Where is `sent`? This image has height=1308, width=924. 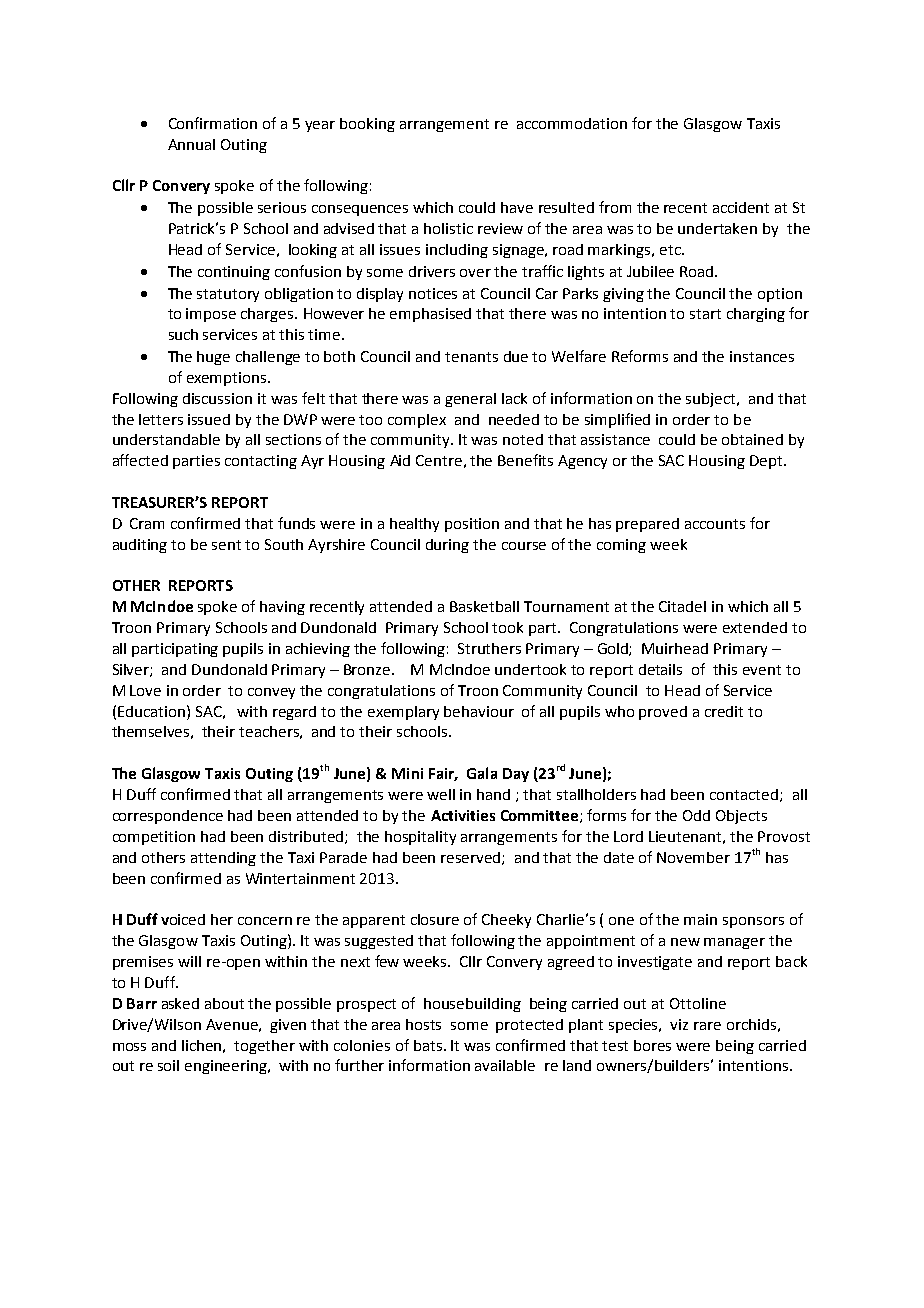
sent is located at coordinates (226, 545).
